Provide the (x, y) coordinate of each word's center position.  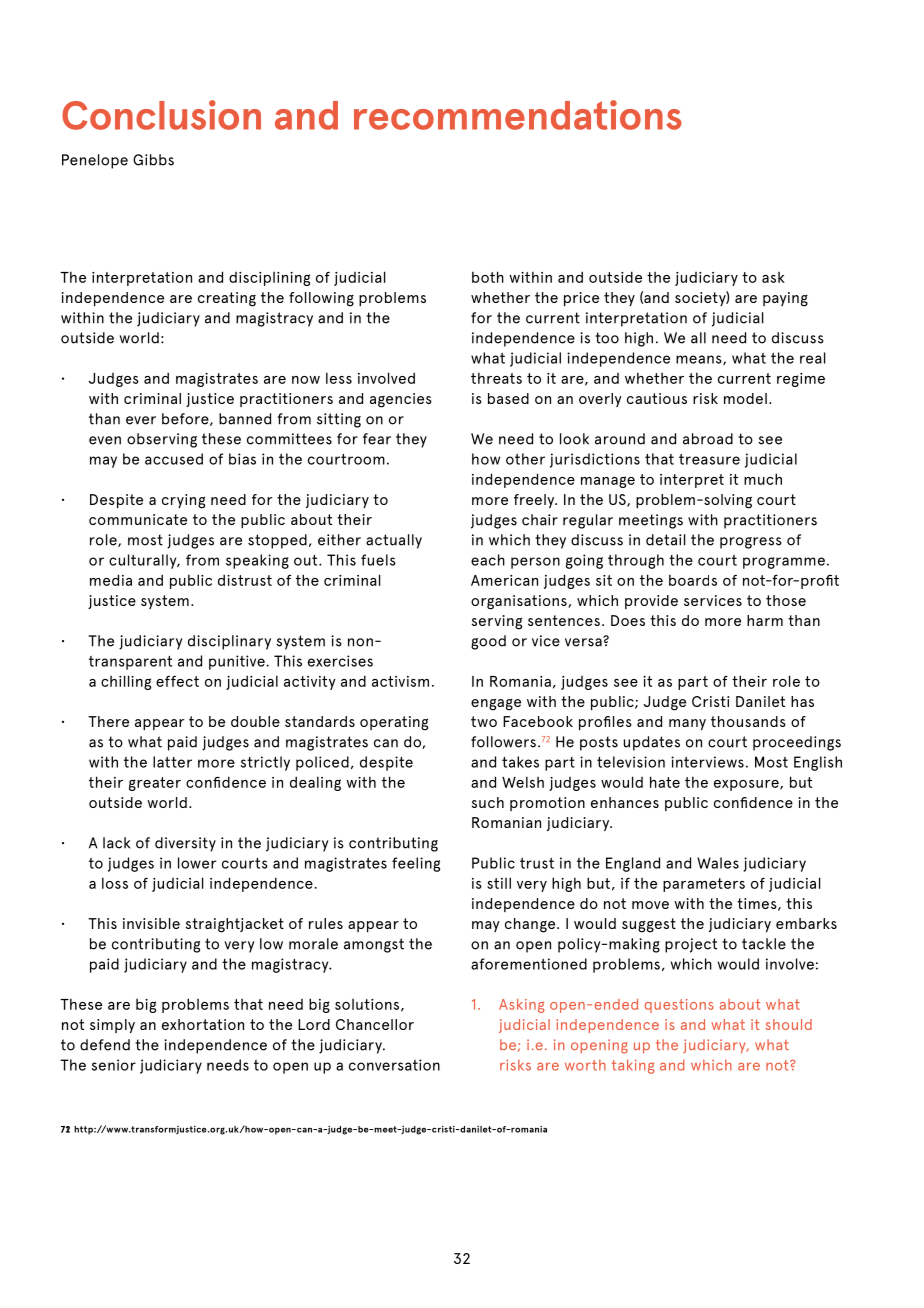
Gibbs (153, 160)
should (789, 1024)
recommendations (518, 115)
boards (693, 580)
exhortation (203, 1024)
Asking (522, 1006)
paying (785, 299)
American (504, 580)
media (111, 580)
